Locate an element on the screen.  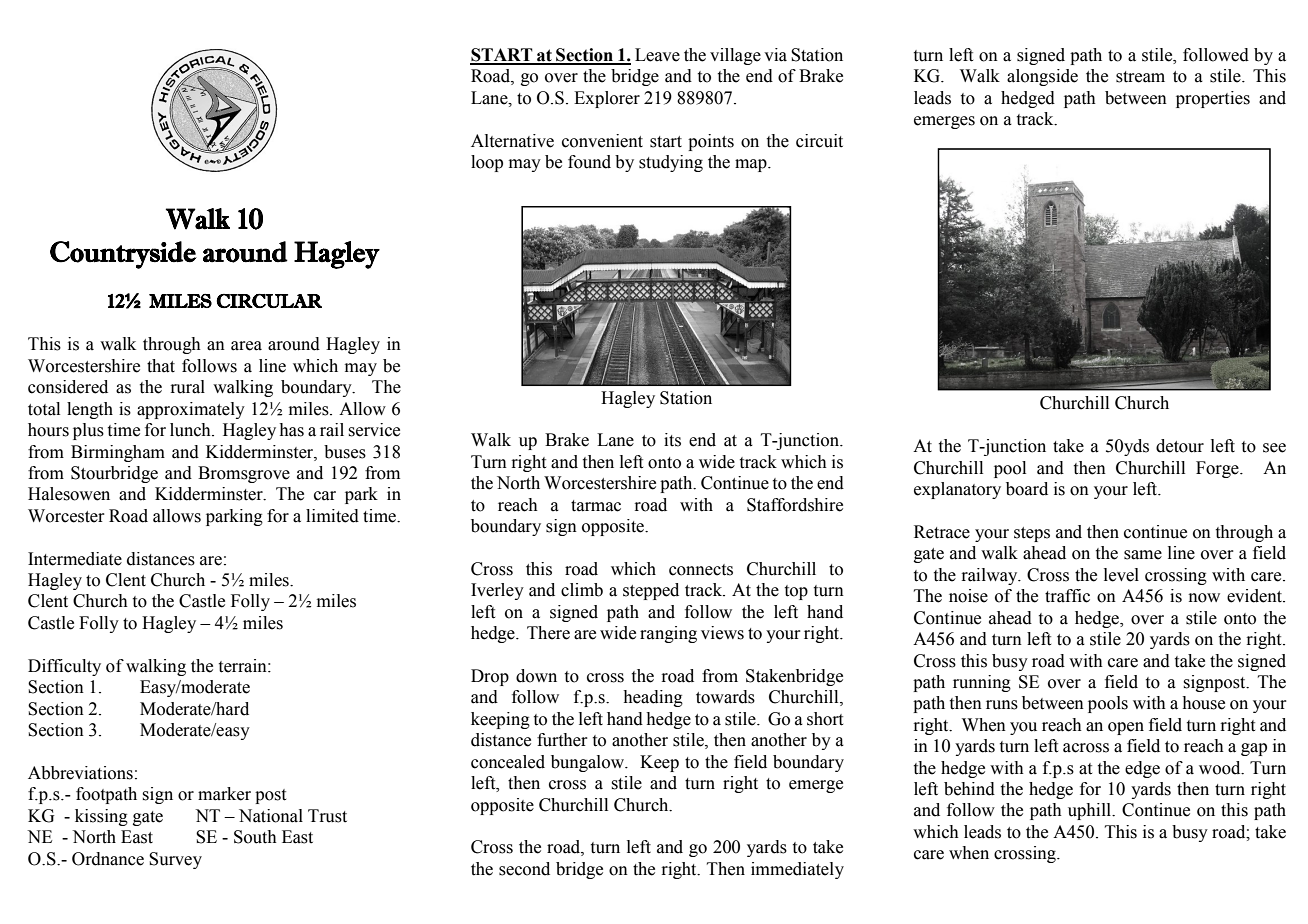
detour is located at coordinates (1180, 446).
